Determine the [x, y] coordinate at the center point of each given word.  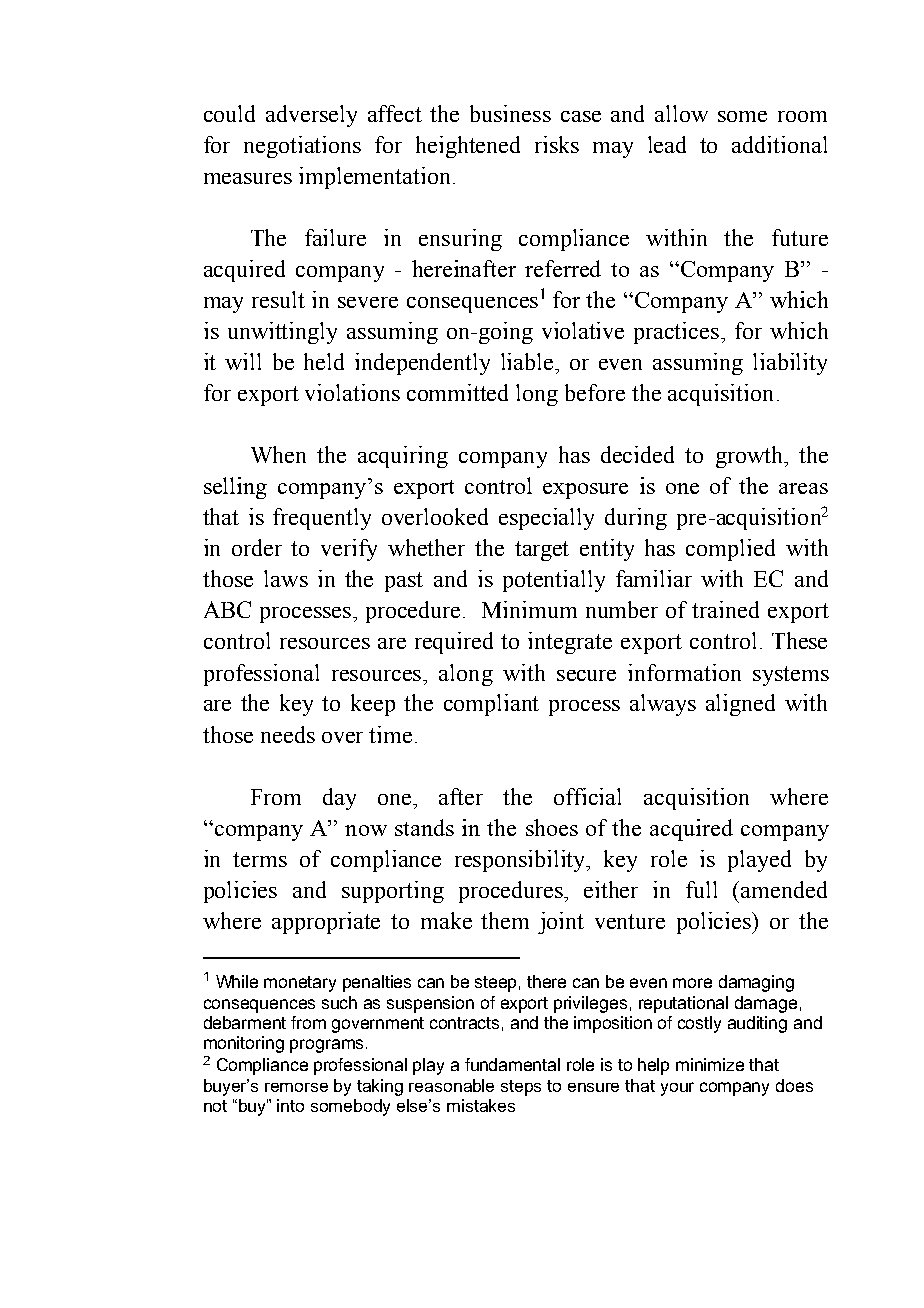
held [324, 361]
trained [725, 609]
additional [779, 144]
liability [790, 364]
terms [260, 859]
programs [326, 1046]
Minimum [529, 609]
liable [528, 361]
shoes [552, 827]
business [510, 113]
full [701, 889]
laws [286, 578]
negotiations [302, 147]
